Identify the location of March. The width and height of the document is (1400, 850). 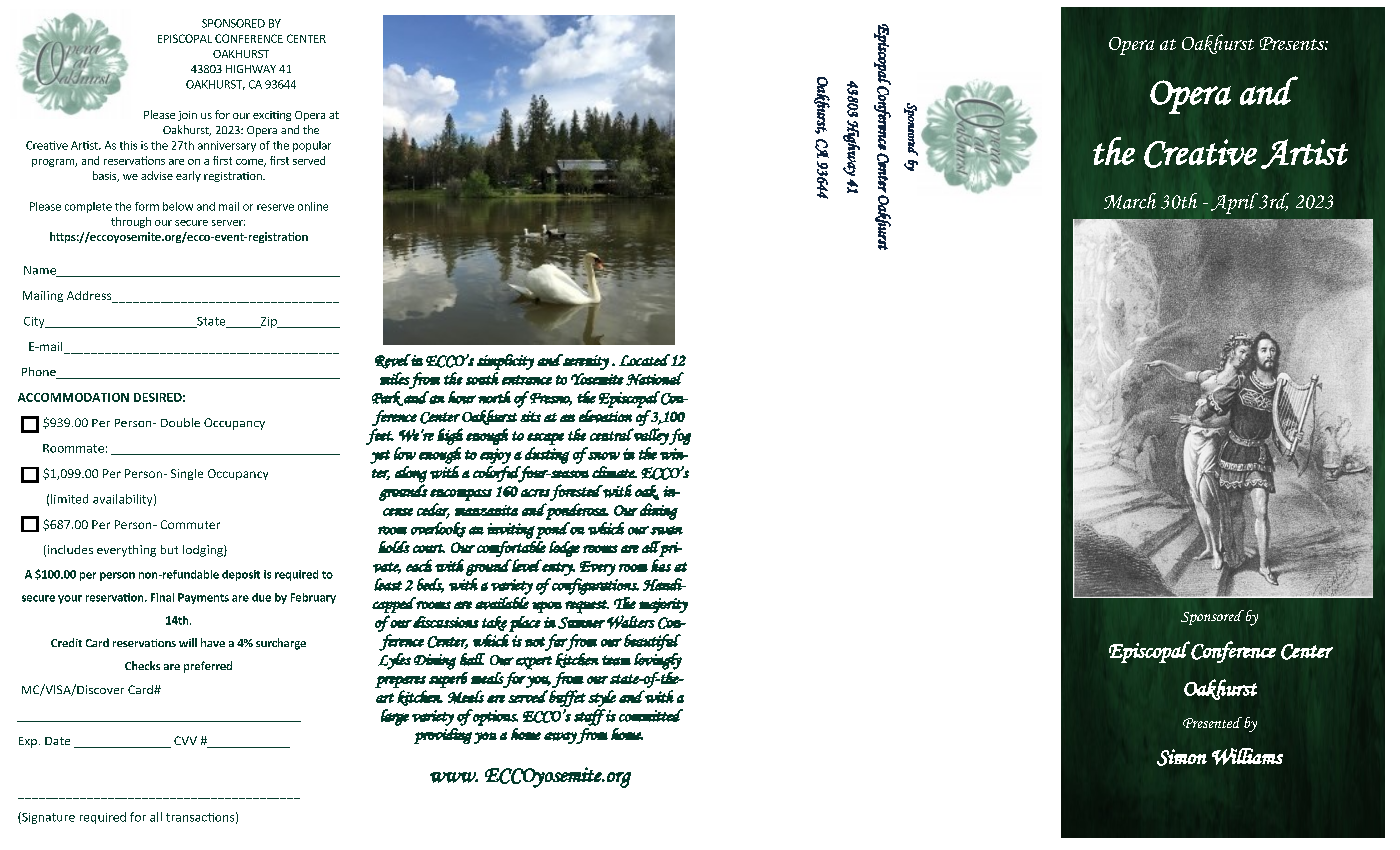
(1130, 201).
